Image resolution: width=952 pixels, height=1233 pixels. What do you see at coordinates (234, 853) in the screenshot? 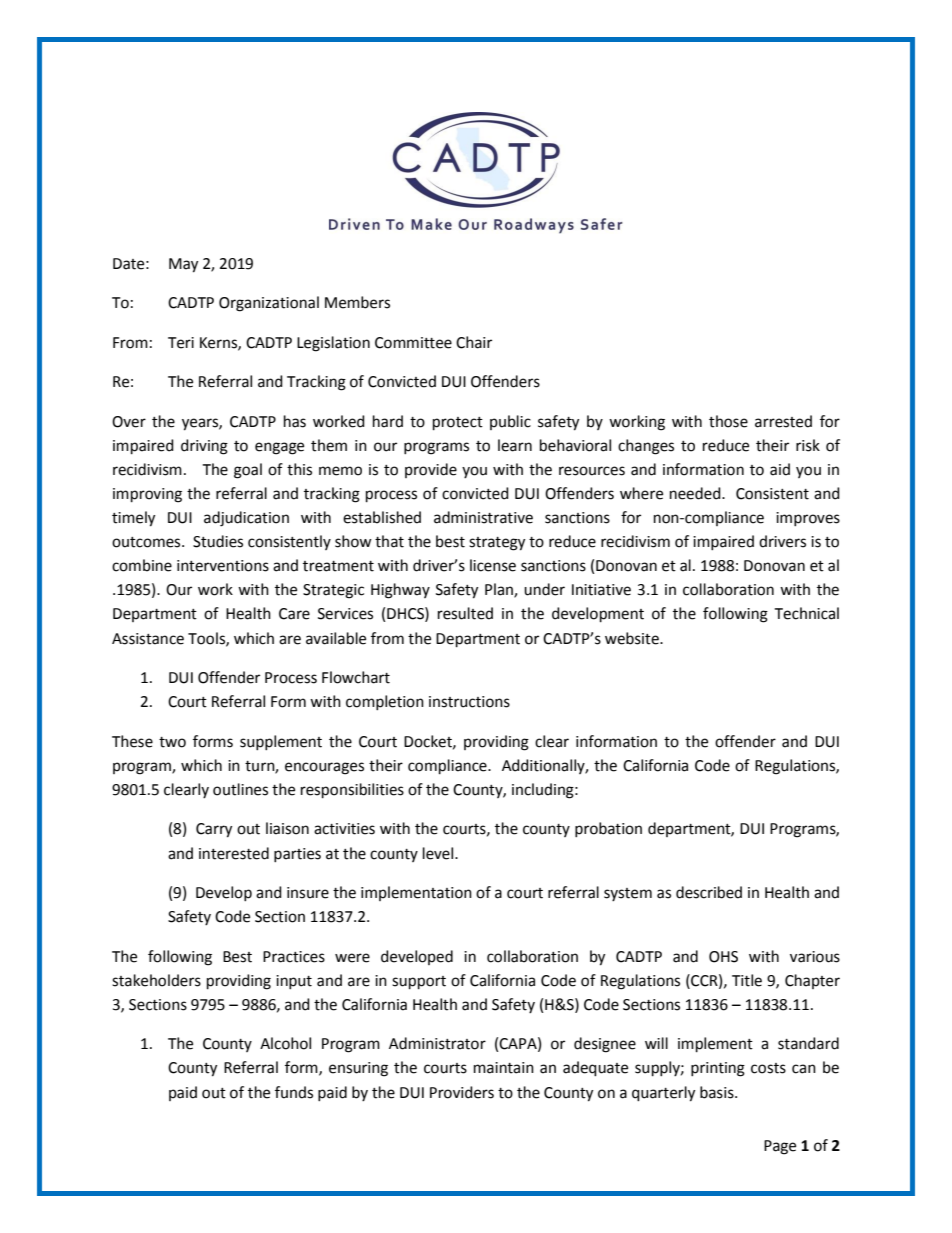
I see `interested` at bounding box center [234, 853].
